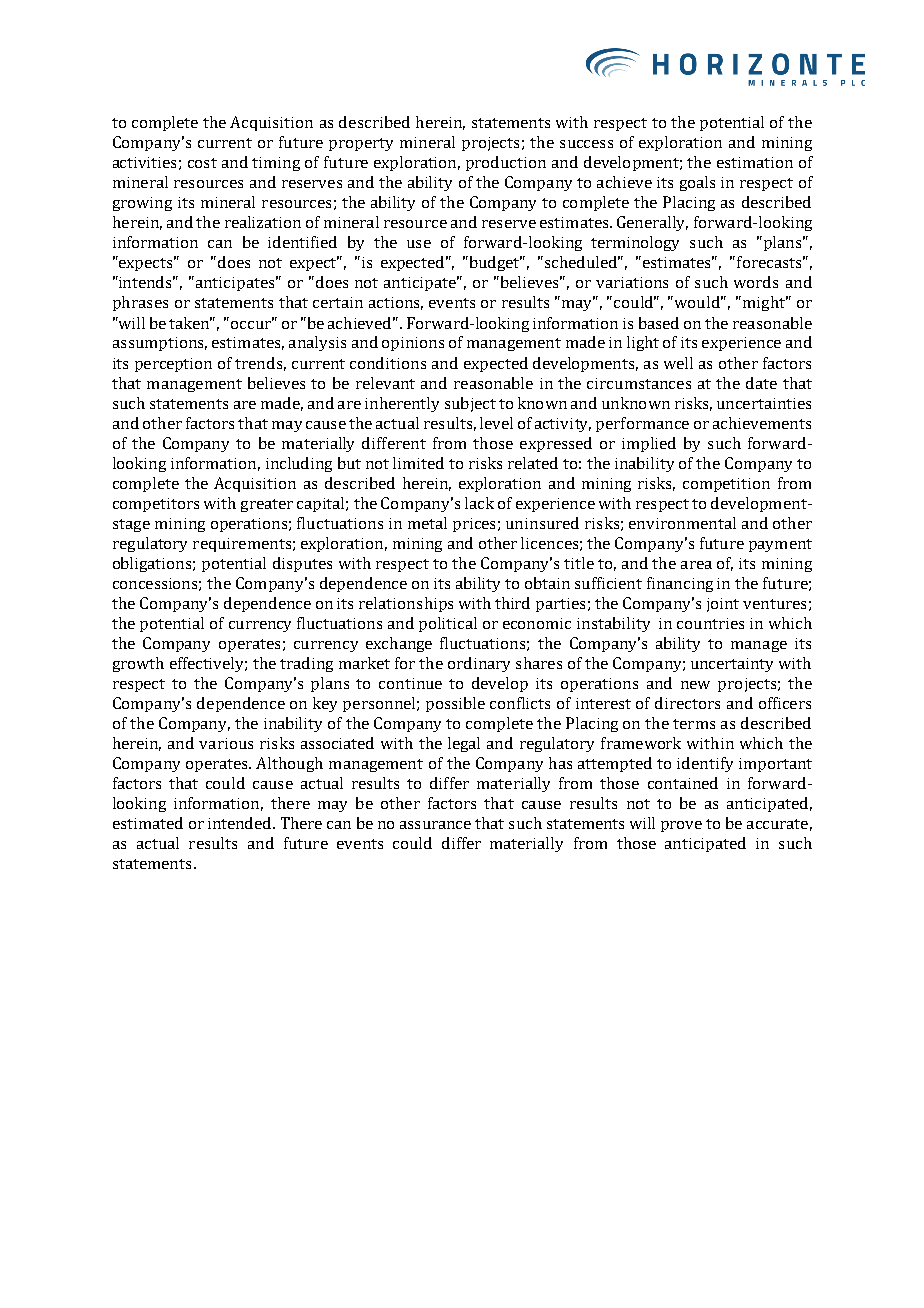 This image has width=924, height=1308. Describe the element at coordinates (479, 503) in the image. I see `lack` at that location.
